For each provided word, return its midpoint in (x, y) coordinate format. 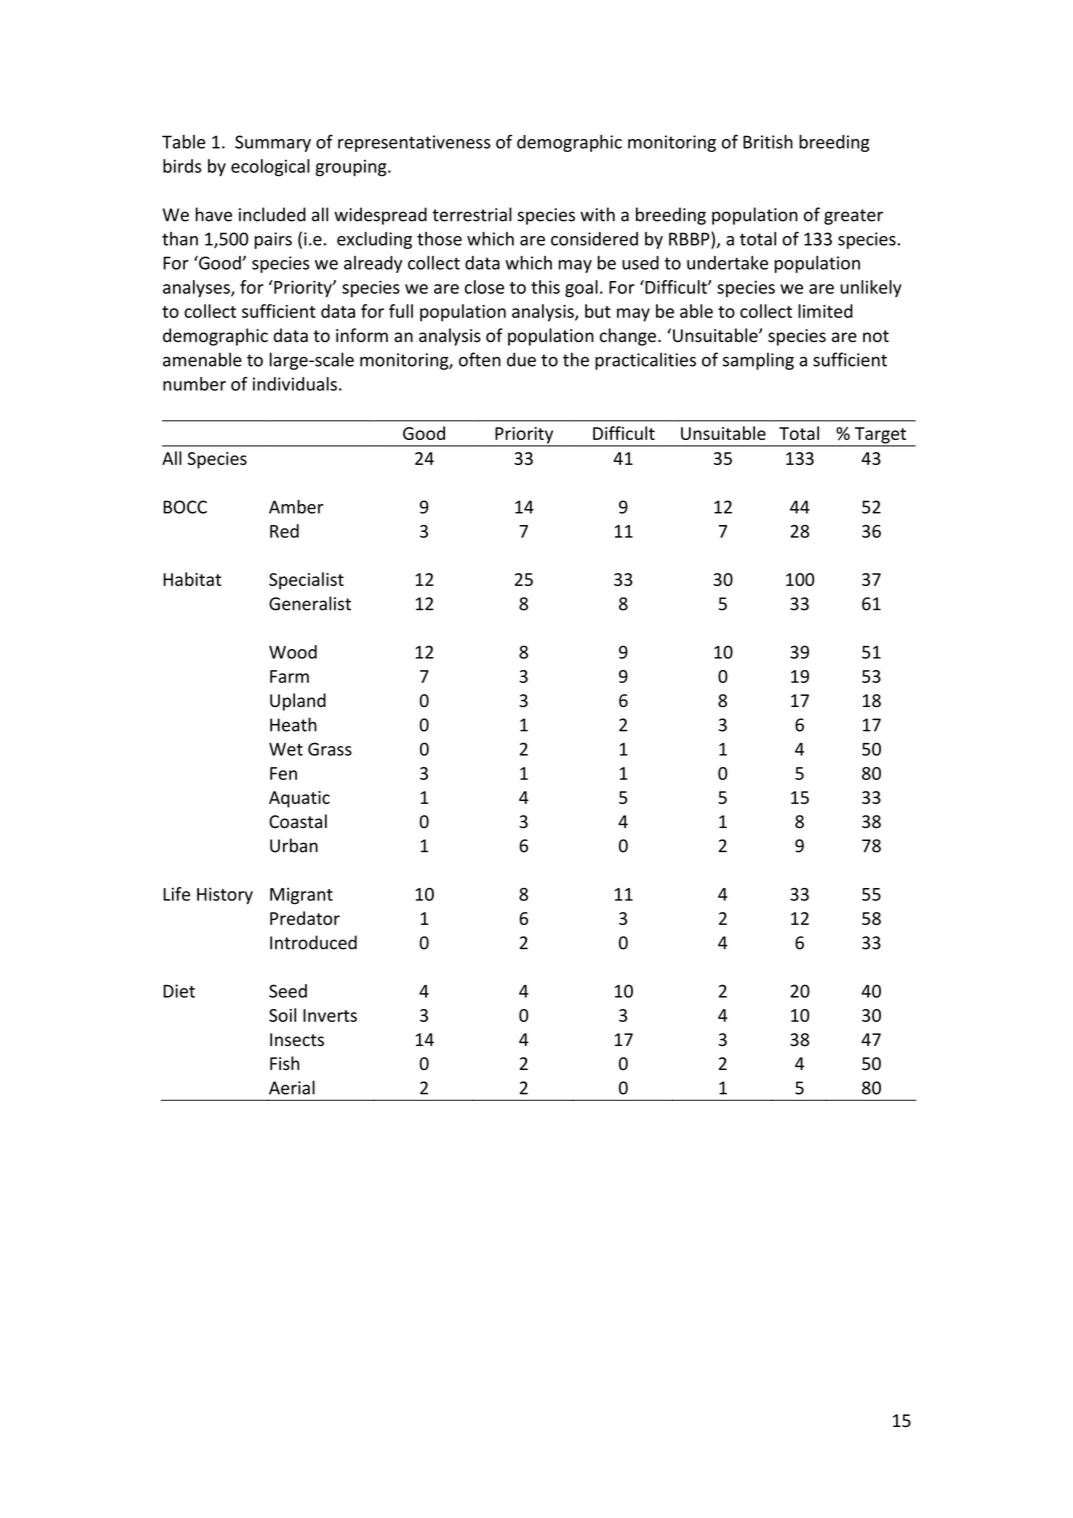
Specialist (306, 581)
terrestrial (472, 214)
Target (880, 436)
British (768, 142)
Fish (284, 1063)
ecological (270, 168)
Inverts (330, 1015)
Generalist (310, 603)
